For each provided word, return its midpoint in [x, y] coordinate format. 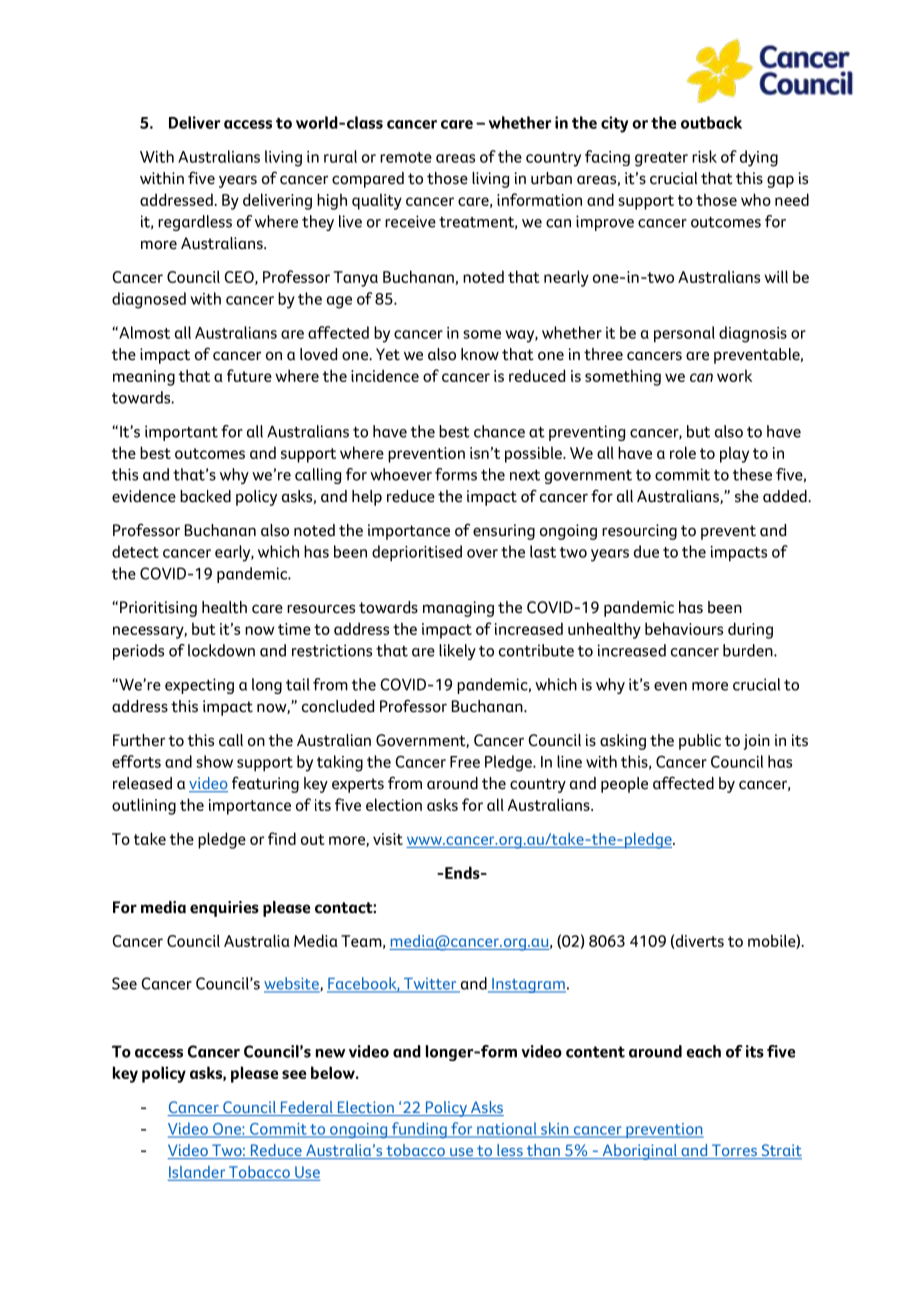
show [214, 761]
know [480, 354]
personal [684, 334]
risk [704, 156]
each [703, 1051]
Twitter [430, 985]
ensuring [504, 532]
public [700, 742]
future [249, 375]
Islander [197, 1171]
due [646, 551]
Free [465, 762]
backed [205, 496]
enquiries [224, 909]
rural [340, 156]
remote [406, 157]
